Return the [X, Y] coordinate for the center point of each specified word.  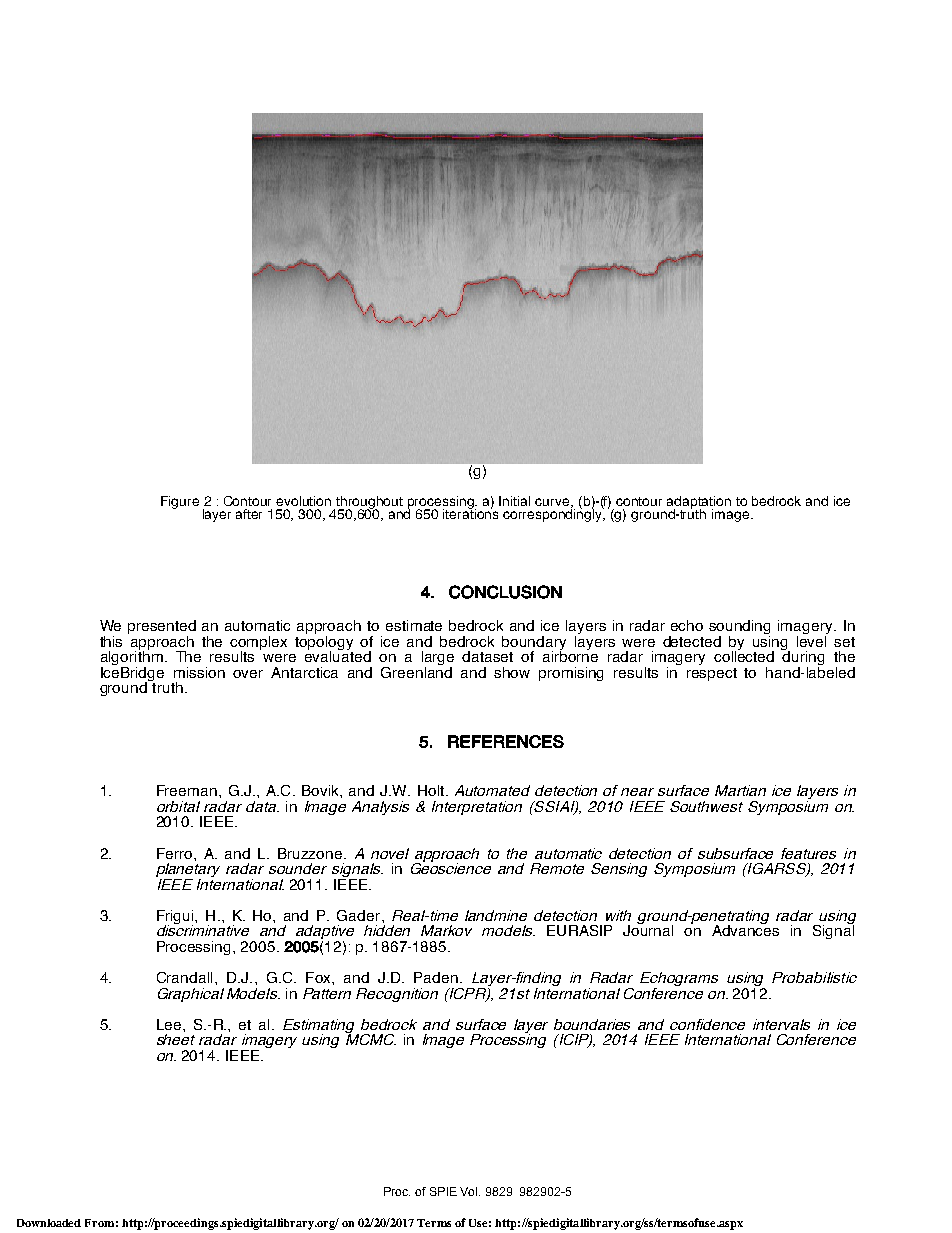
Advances [745, 929]
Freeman [187, 790]
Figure [180, 502]
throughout [369, 503]
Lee [169, 1024]
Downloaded [49, 1223]
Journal [648, 929]
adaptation [699, 503]
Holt [432, 790]
